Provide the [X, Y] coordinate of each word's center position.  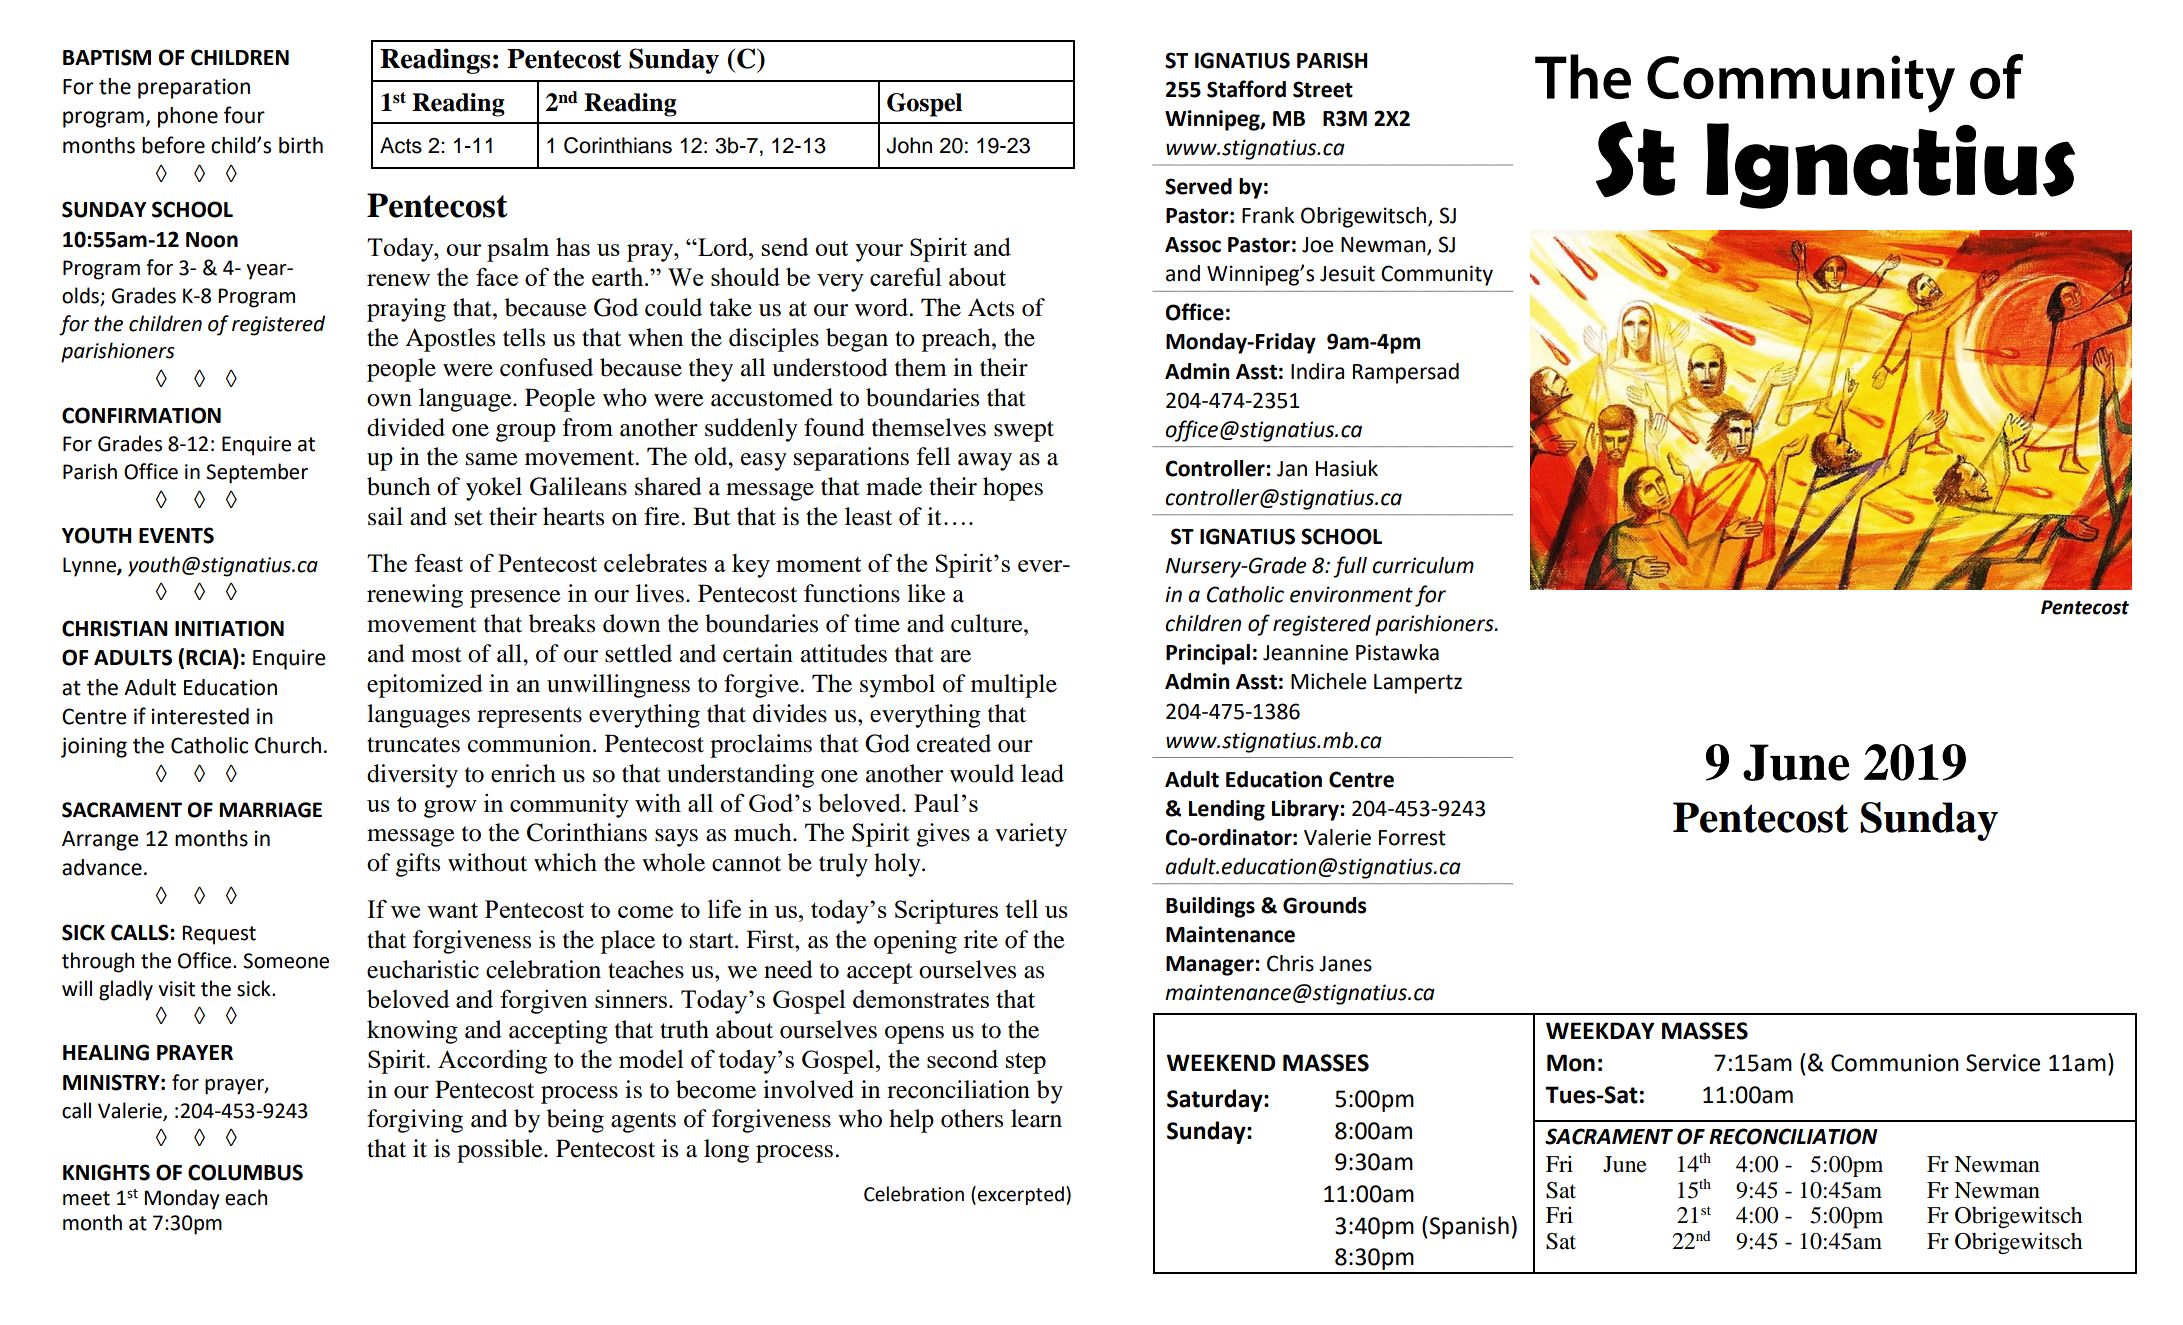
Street [1323, 89]
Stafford [1246, 89]
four [244, 115]
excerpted [1021, 1195]
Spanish [1468, 1227]
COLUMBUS [245, 1172]
